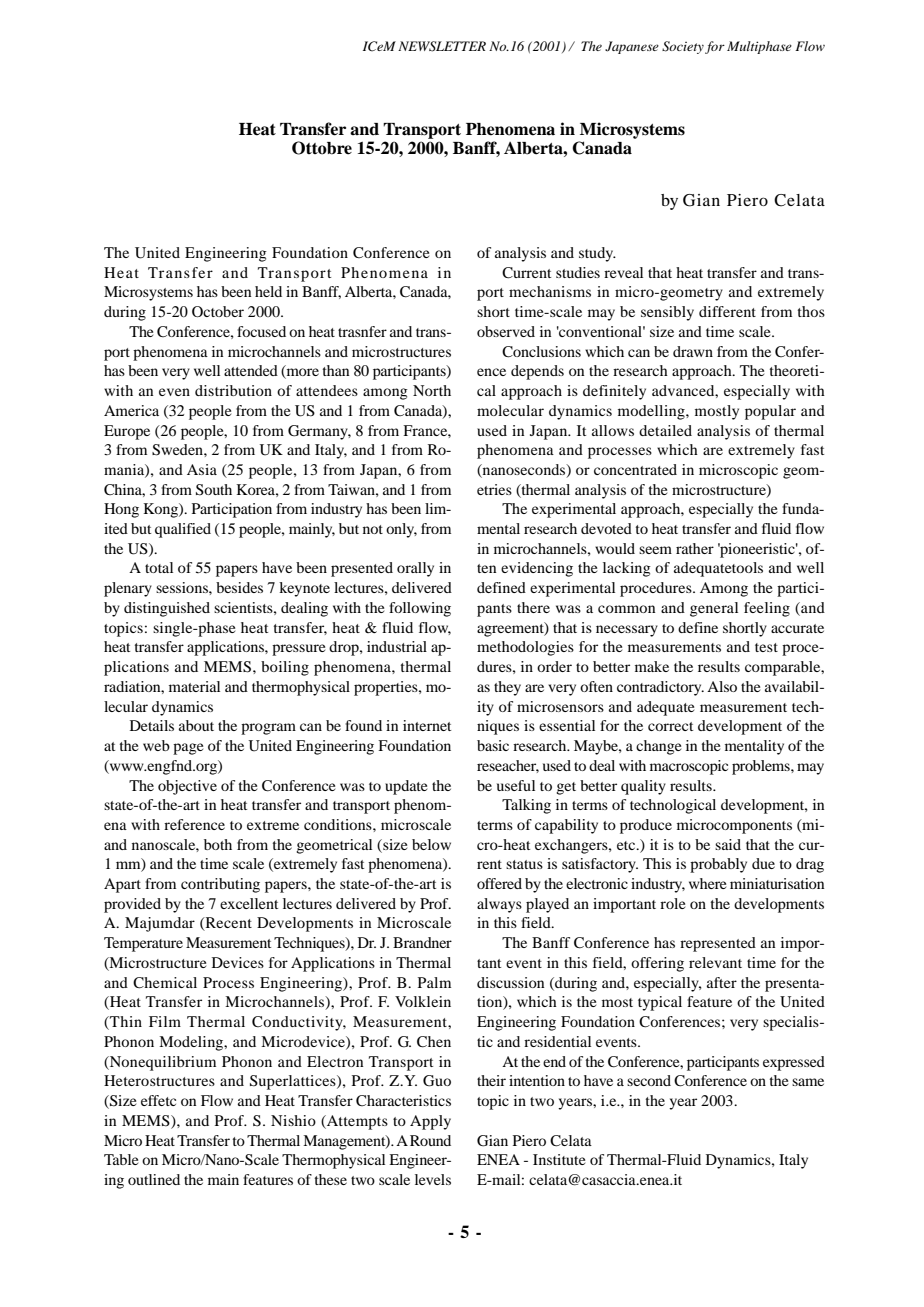 This screenshot has width=924, height=1307. What do you see at coordinates (597, 254) in the screenshot?
I see `study` at bounding box center [597, 254].
